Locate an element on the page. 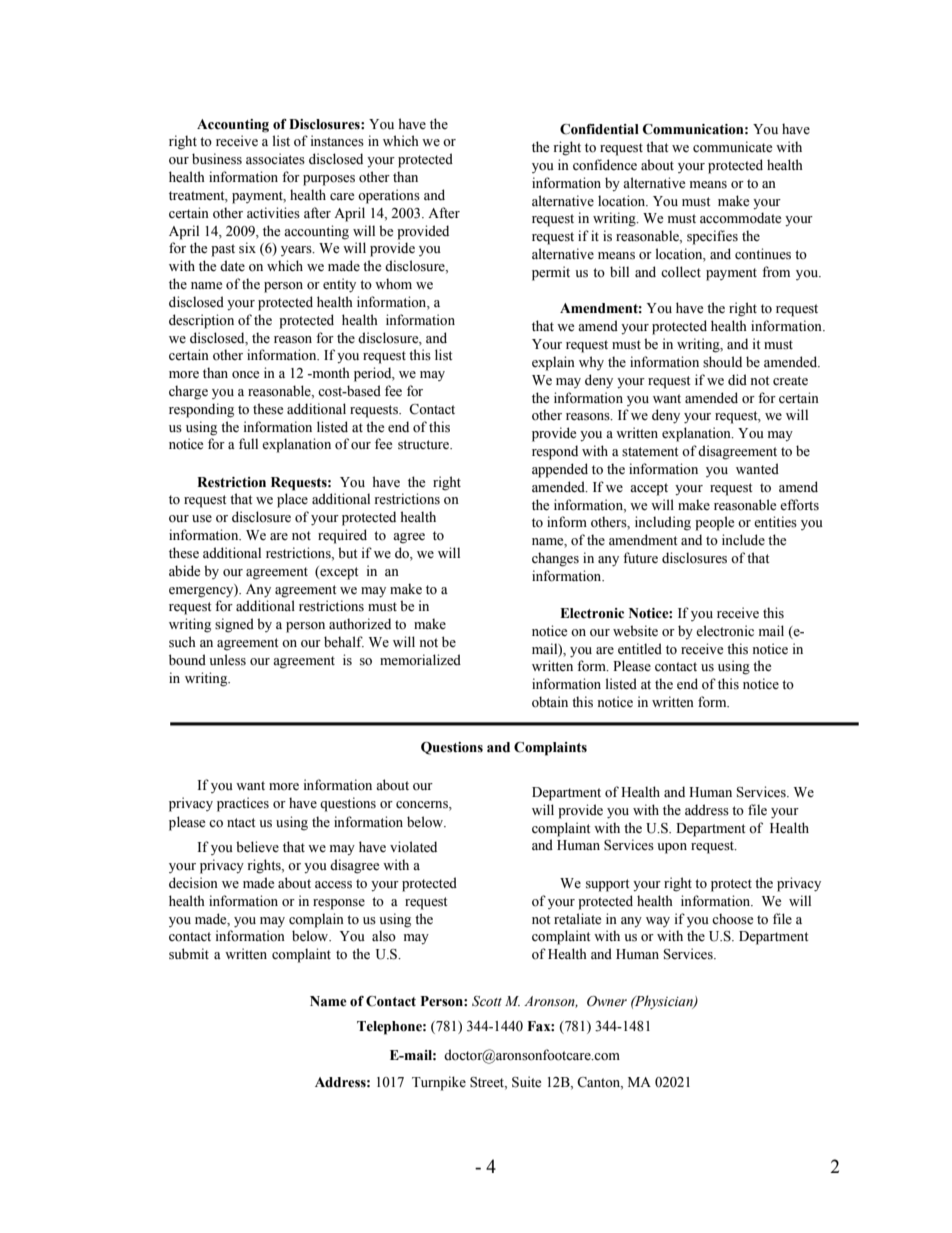  operations is located at coordinates (389, 196).
